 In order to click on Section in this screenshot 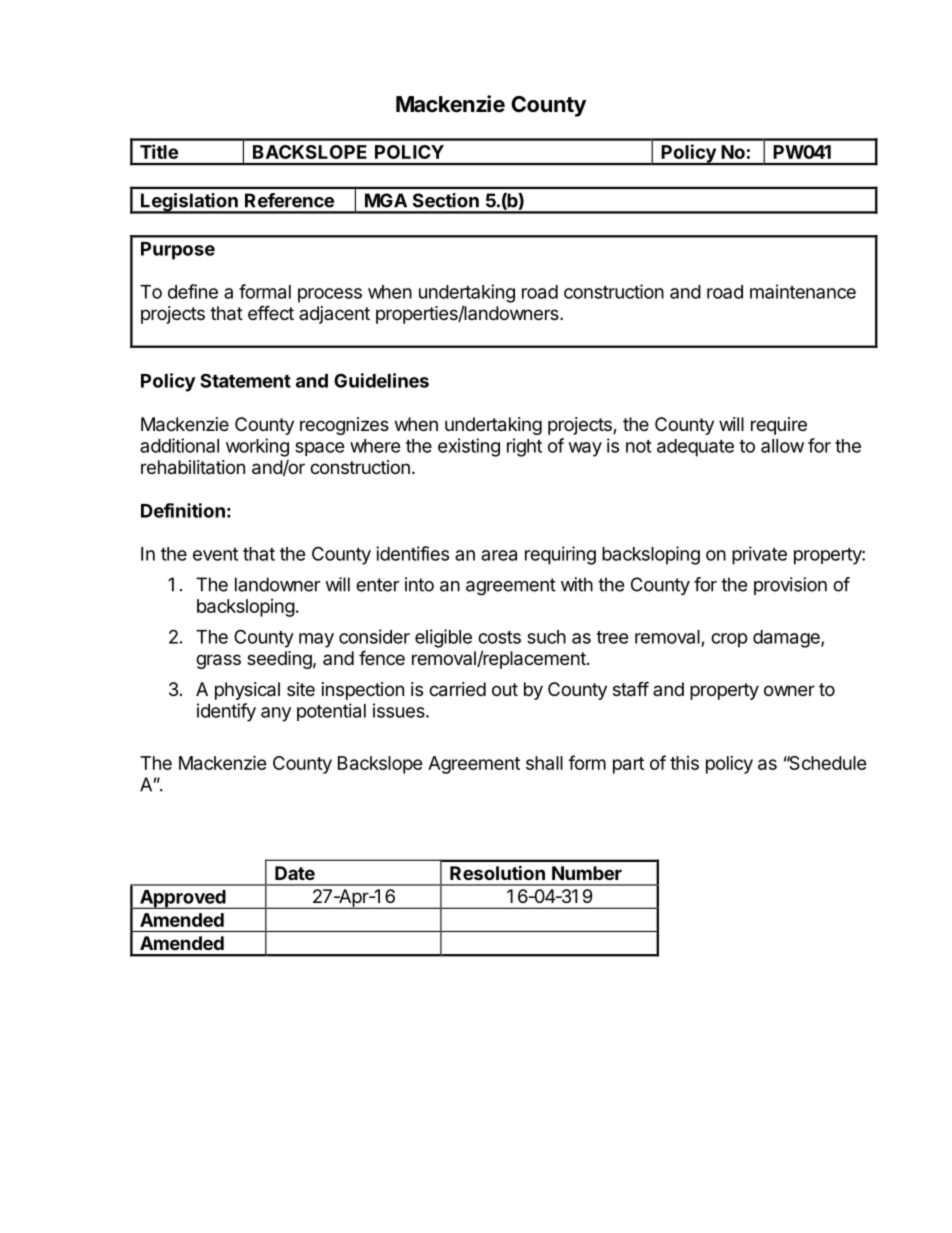, I will do `click(446, 200)`.
